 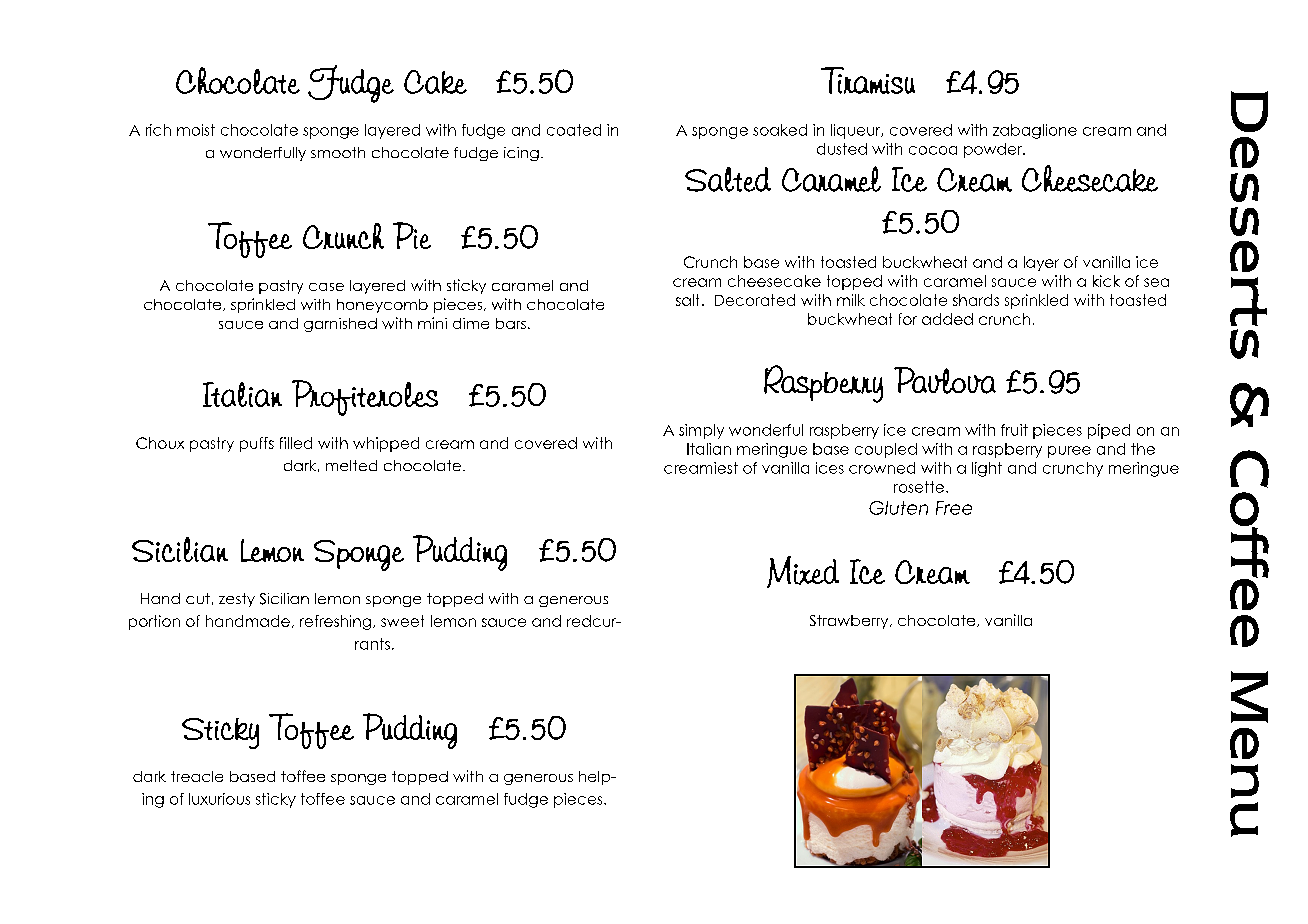 I want to click on Free, so click(x=954, y=508).
